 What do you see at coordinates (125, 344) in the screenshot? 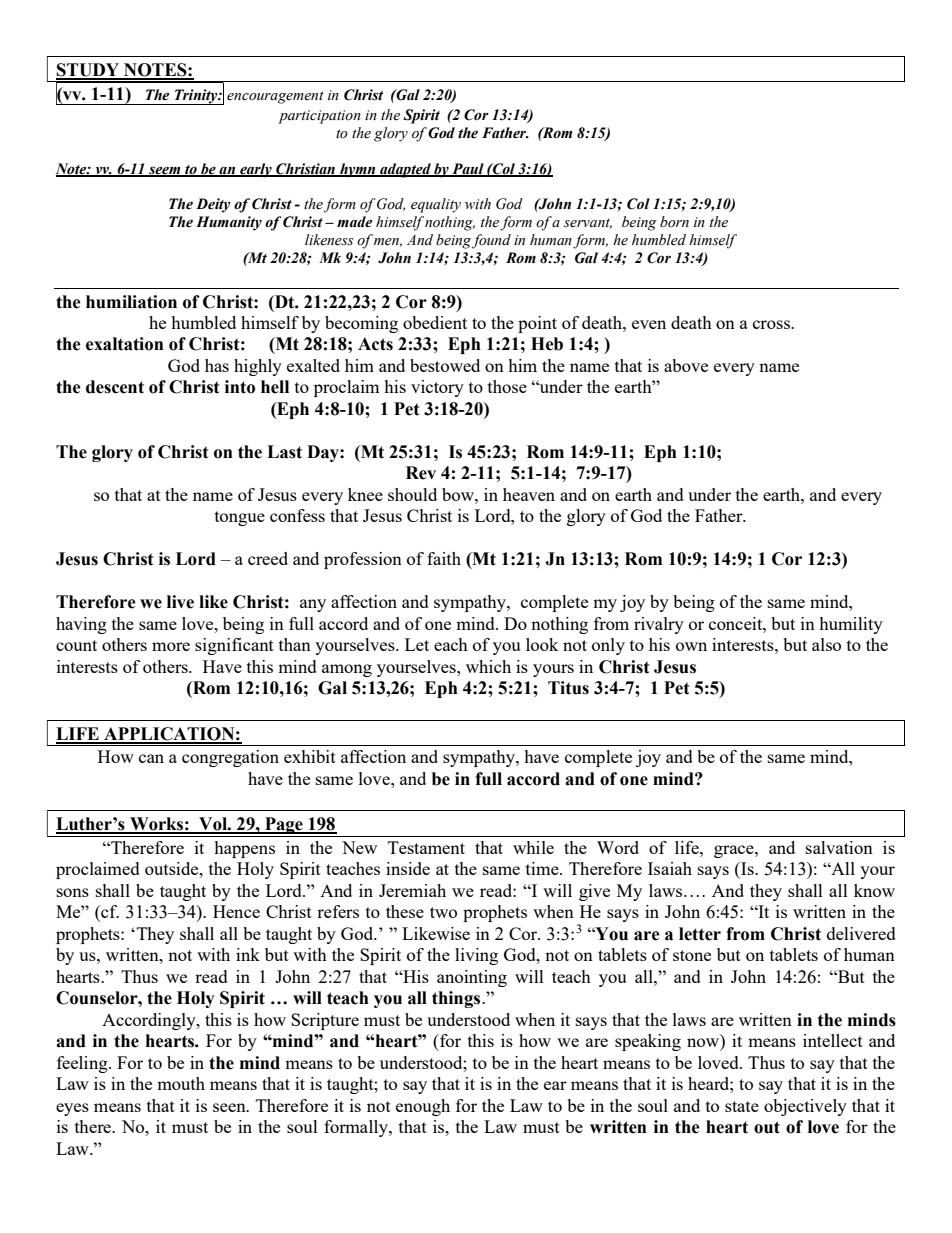
I see `exaltation` at bounding box center [125, 344].
